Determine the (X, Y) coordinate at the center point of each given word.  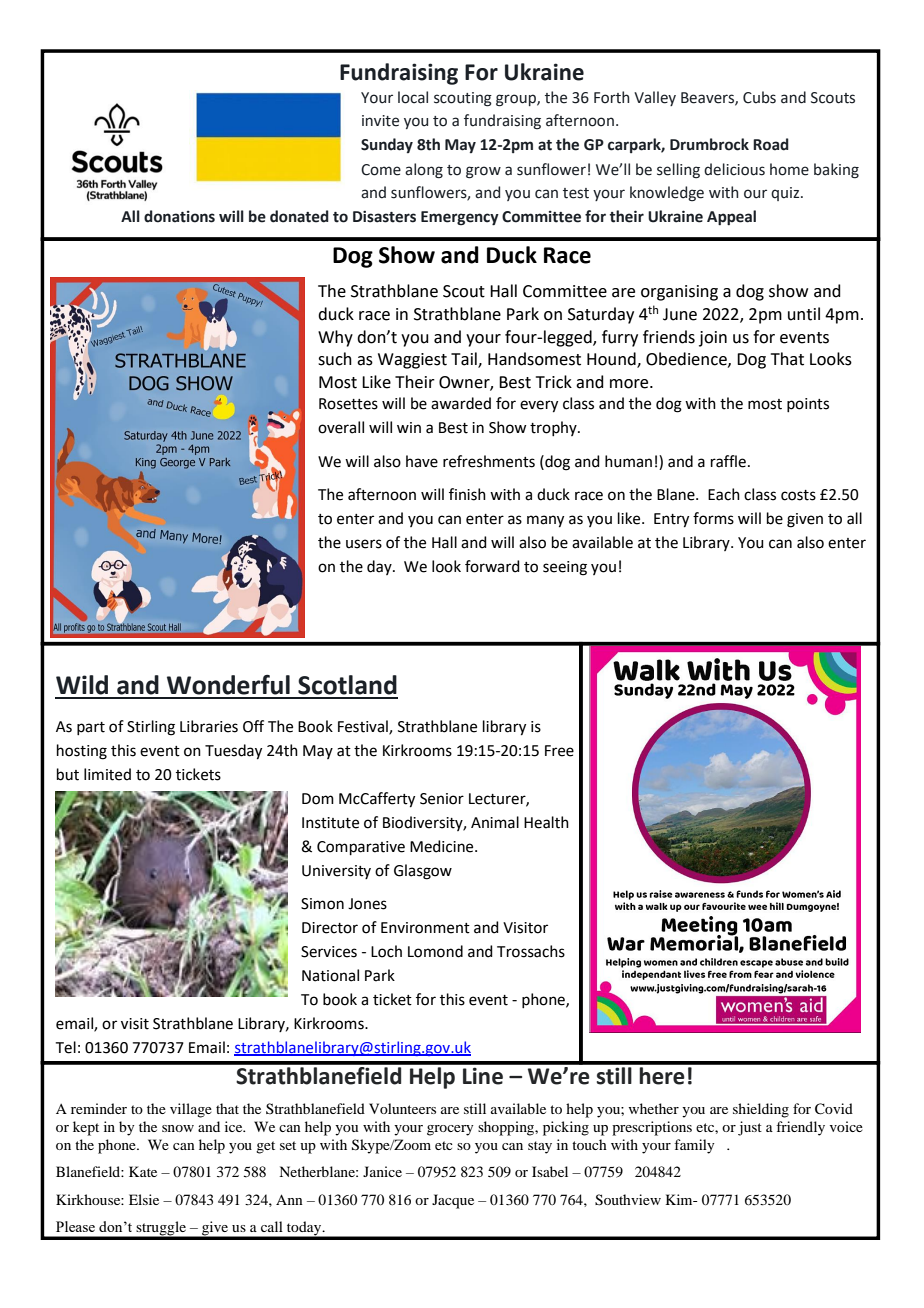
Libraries (209, 726)
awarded (461, 403)
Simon (322, 904)
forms (713, 518)
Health (546, 822)
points (808, 405)
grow (483, 172)
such (335, 359)
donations (179, 216)
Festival (364, 727)
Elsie (144, 1199)
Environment (425, 928)
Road (771, 144)
